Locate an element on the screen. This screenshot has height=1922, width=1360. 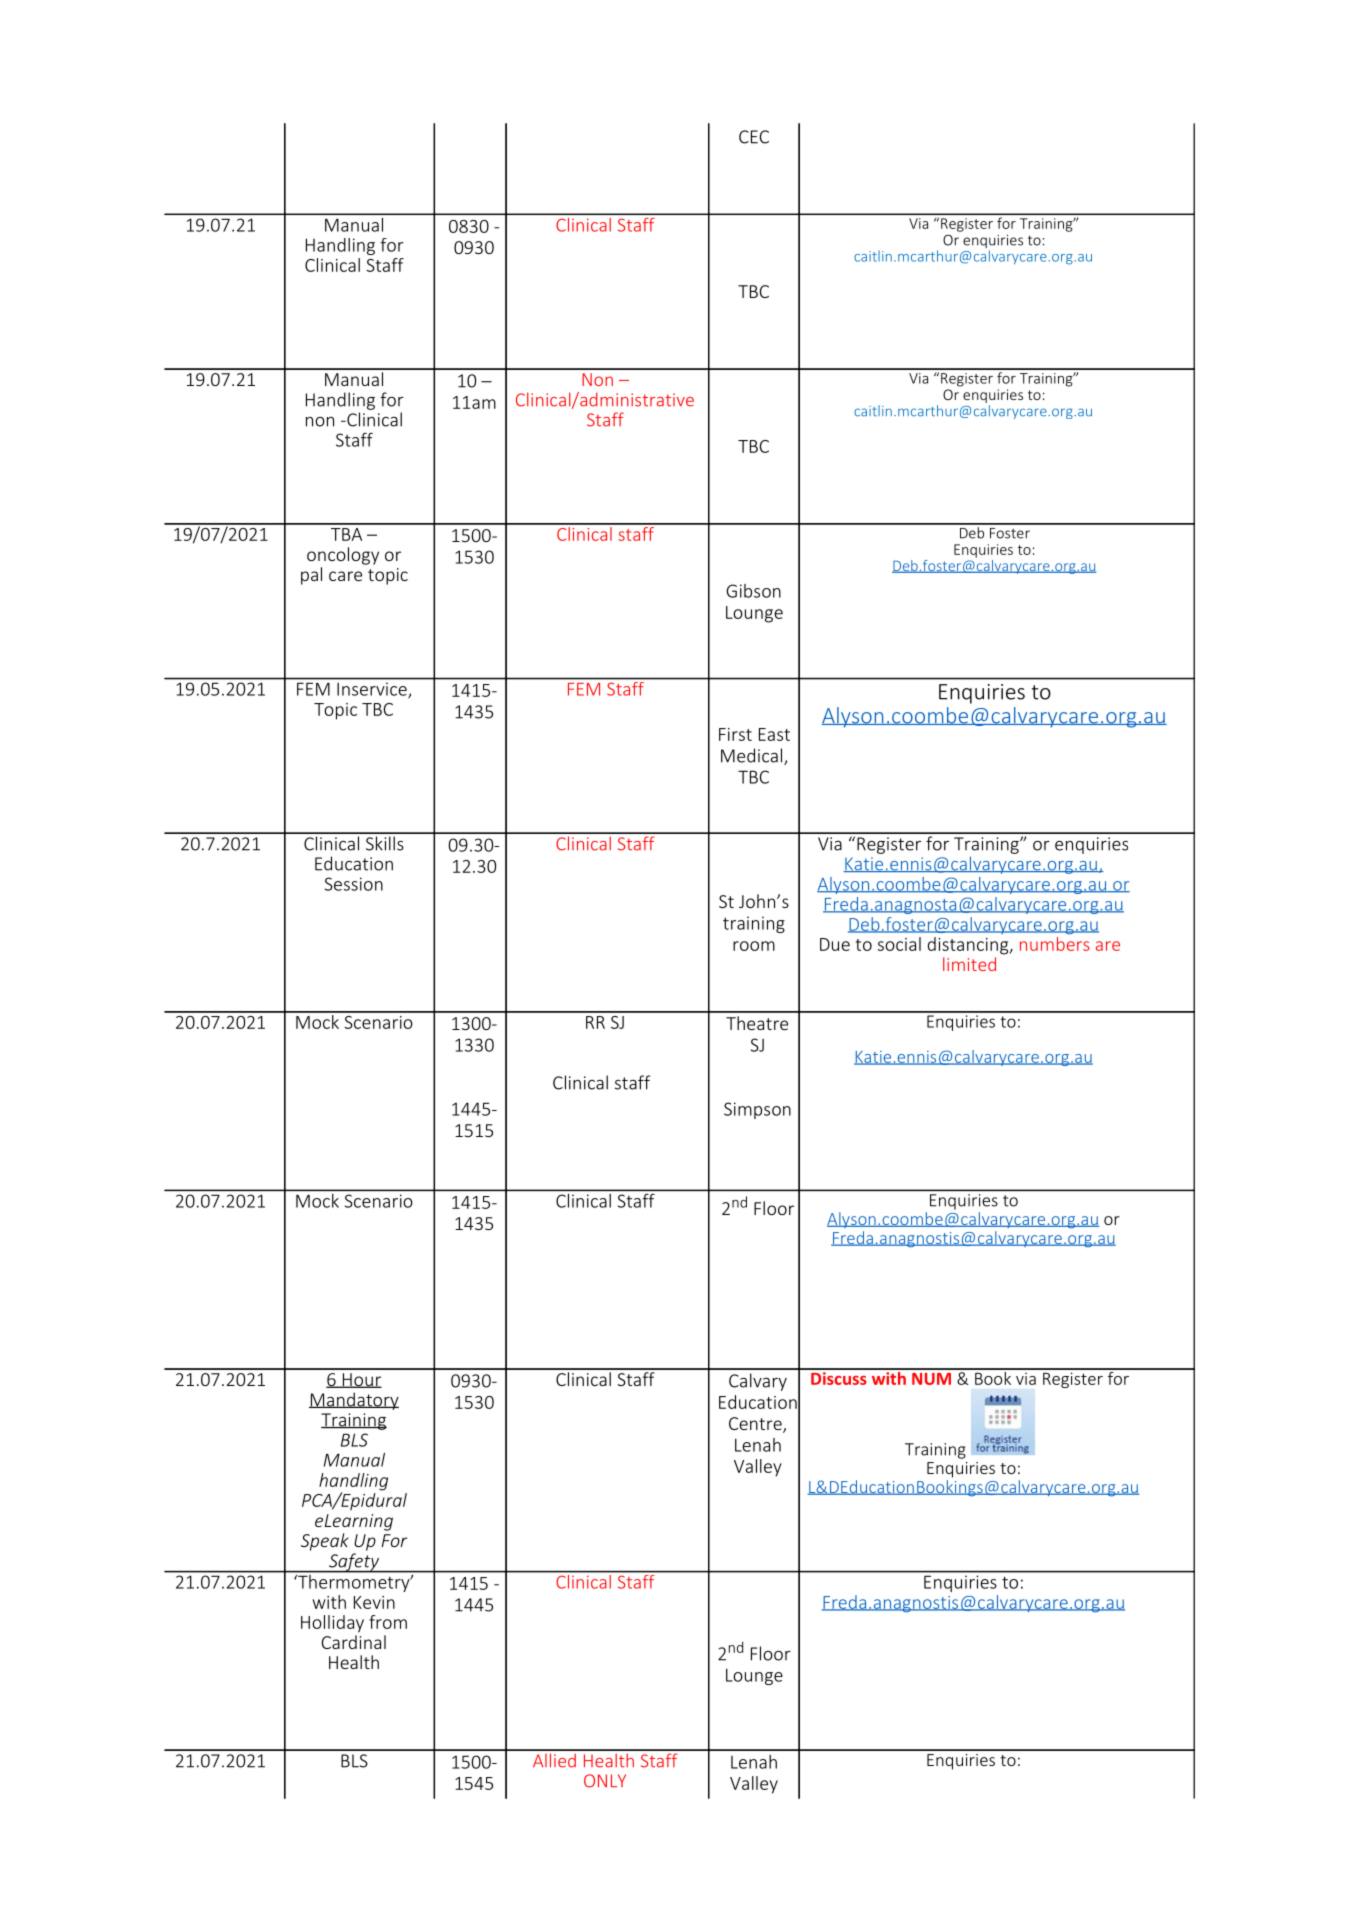
TBA is located at coordinates (346, 534).
